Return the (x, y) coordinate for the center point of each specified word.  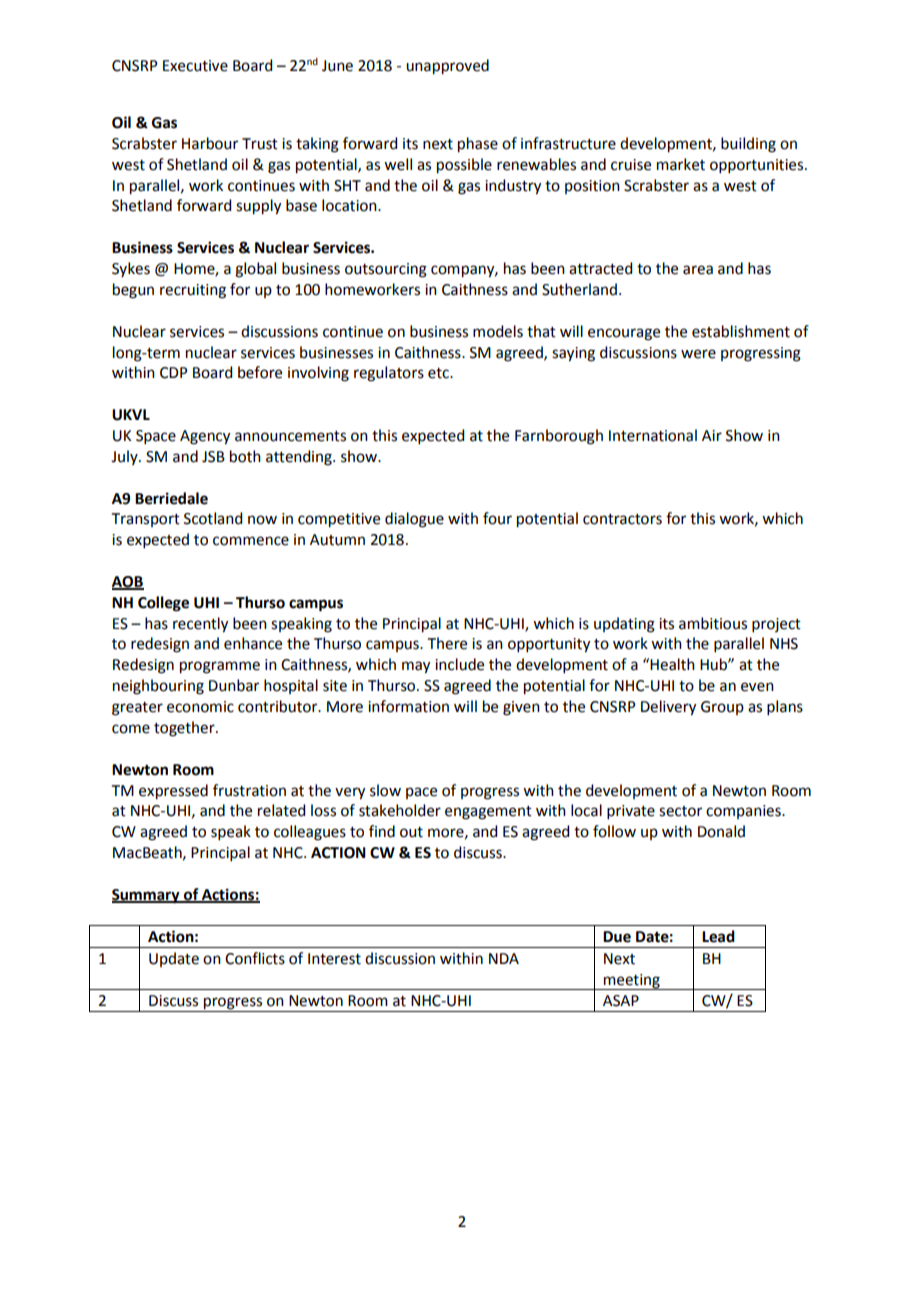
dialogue (414, 520)
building (748, 145)
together (185, 729)
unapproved (447, 67)
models (498, 331)
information (408, 706)
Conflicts (255, 958)
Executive (195, 66)
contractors (622, 519)
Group (722, 708)
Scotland (213, 518)
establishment (741, 331)
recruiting (193, 291)
